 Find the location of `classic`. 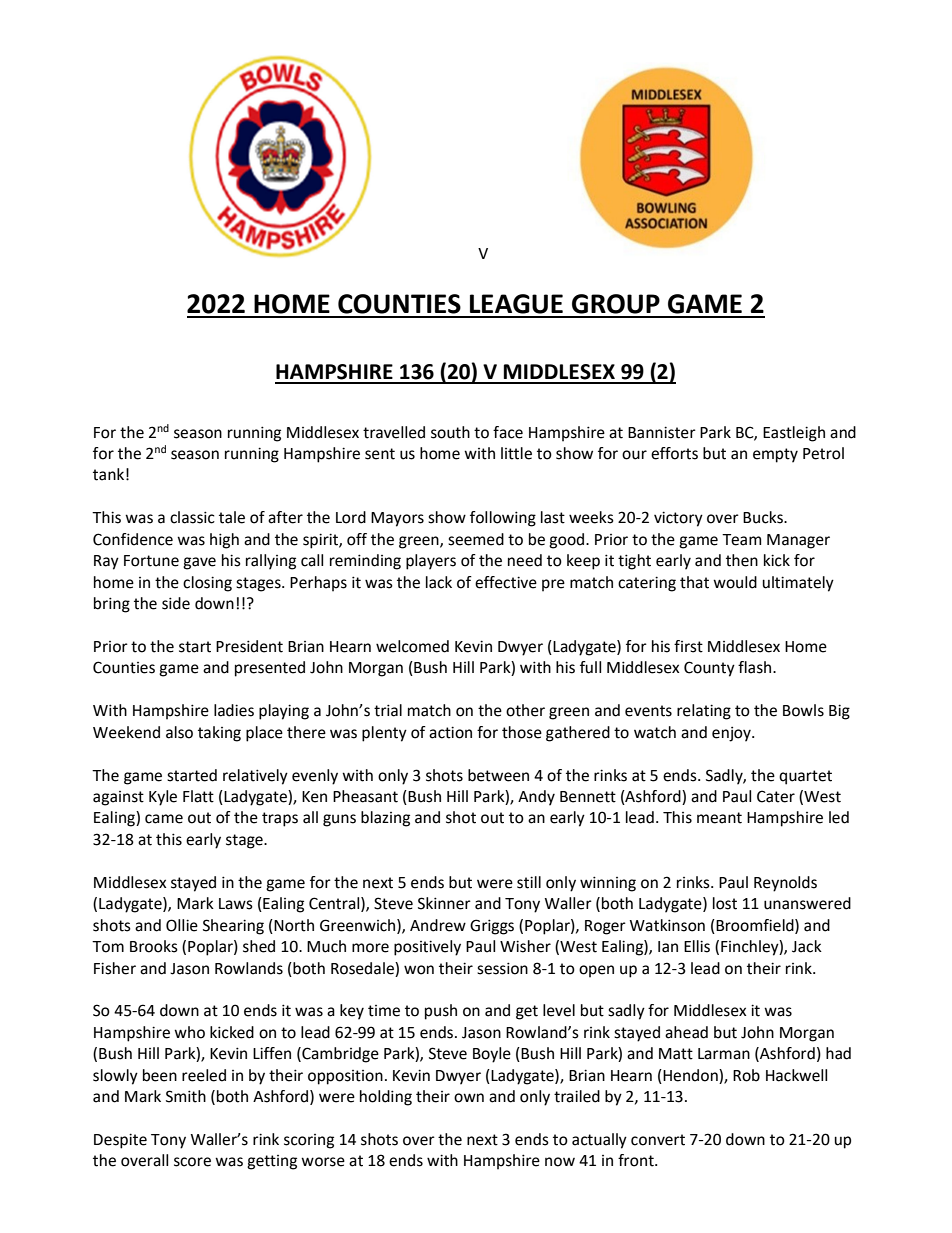

classic is located at coordinates (192, 517).
